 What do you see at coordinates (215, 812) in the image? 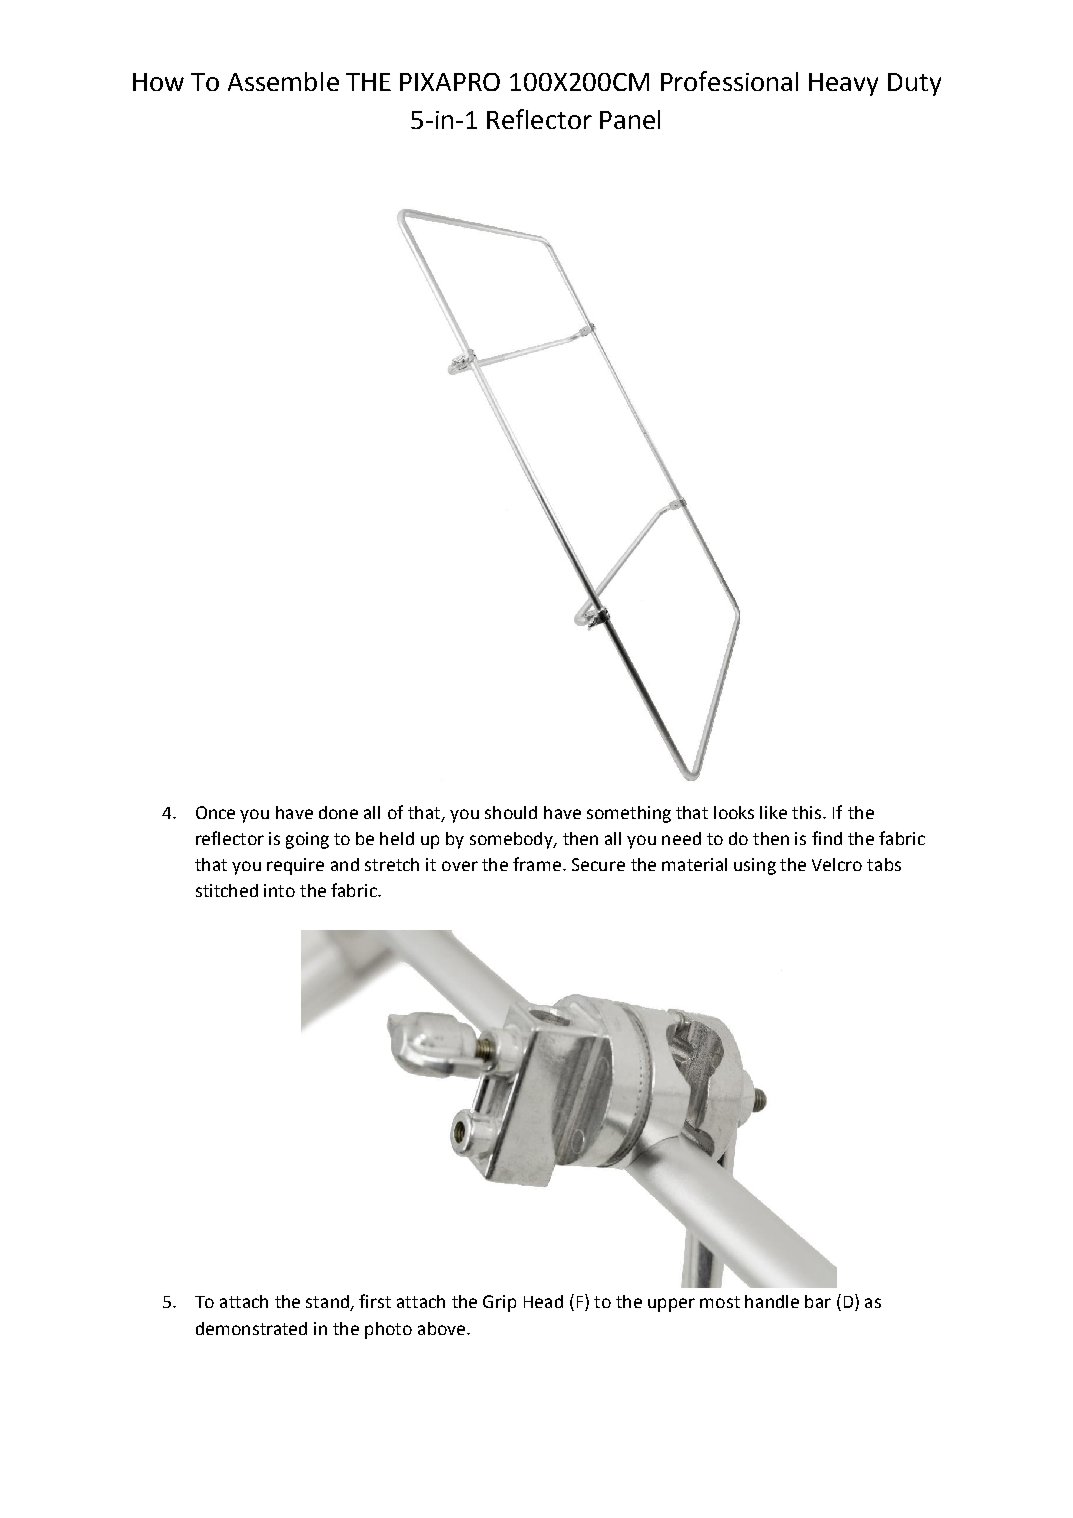
I see `Once` at bounding box center [215, 812].
